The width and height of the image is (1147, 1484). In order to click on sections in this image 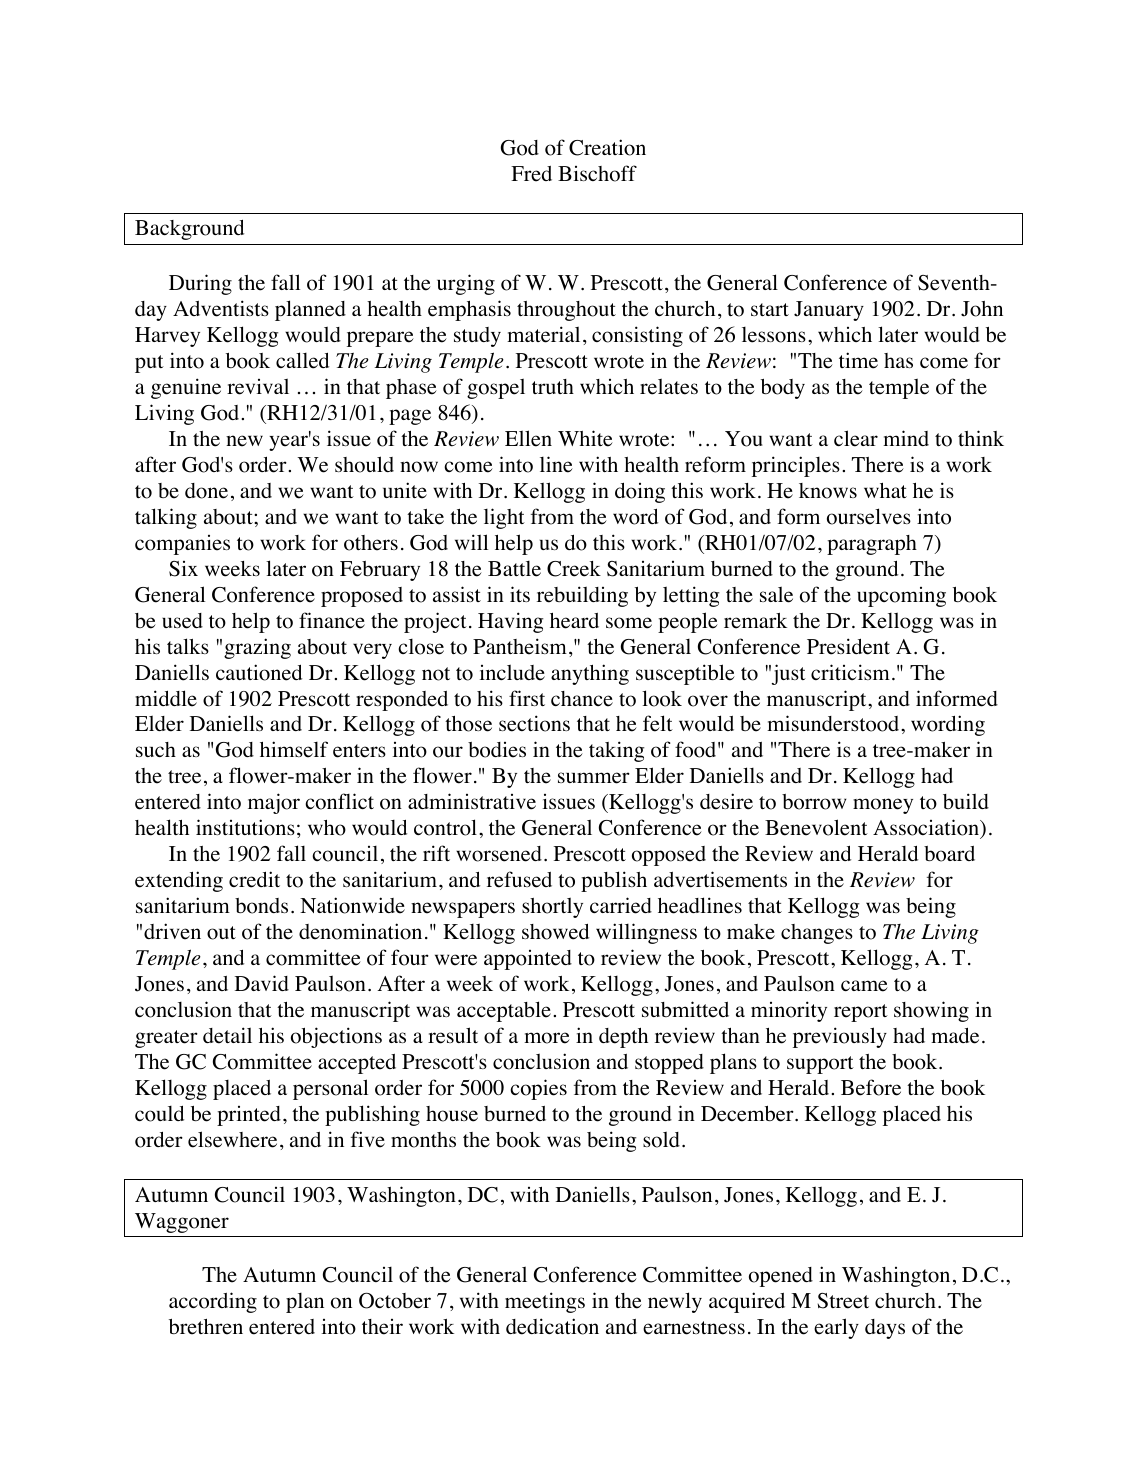, I will do `click(534, 723)`.
